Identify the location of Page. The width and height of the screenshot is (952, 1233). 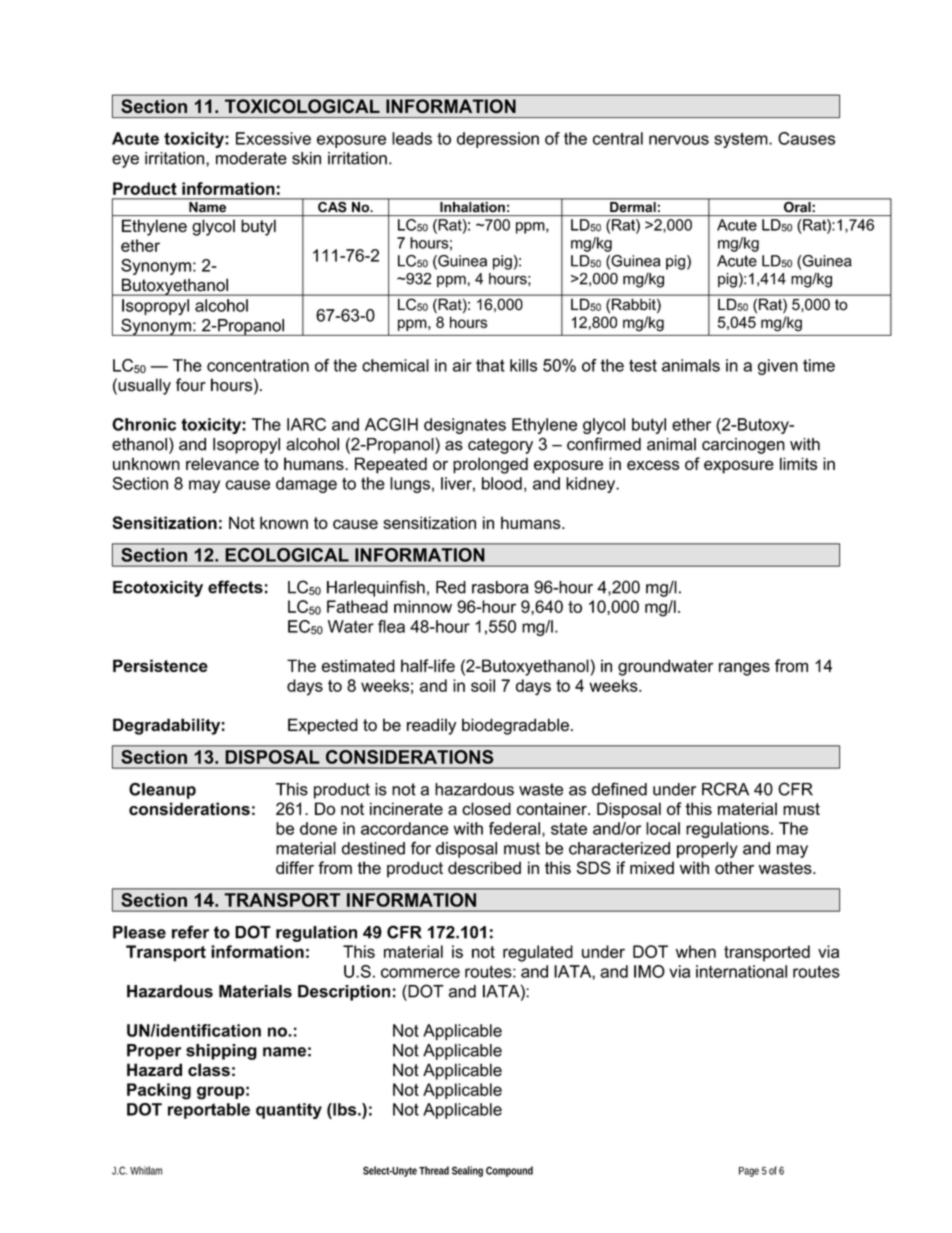
(749, 1172).
